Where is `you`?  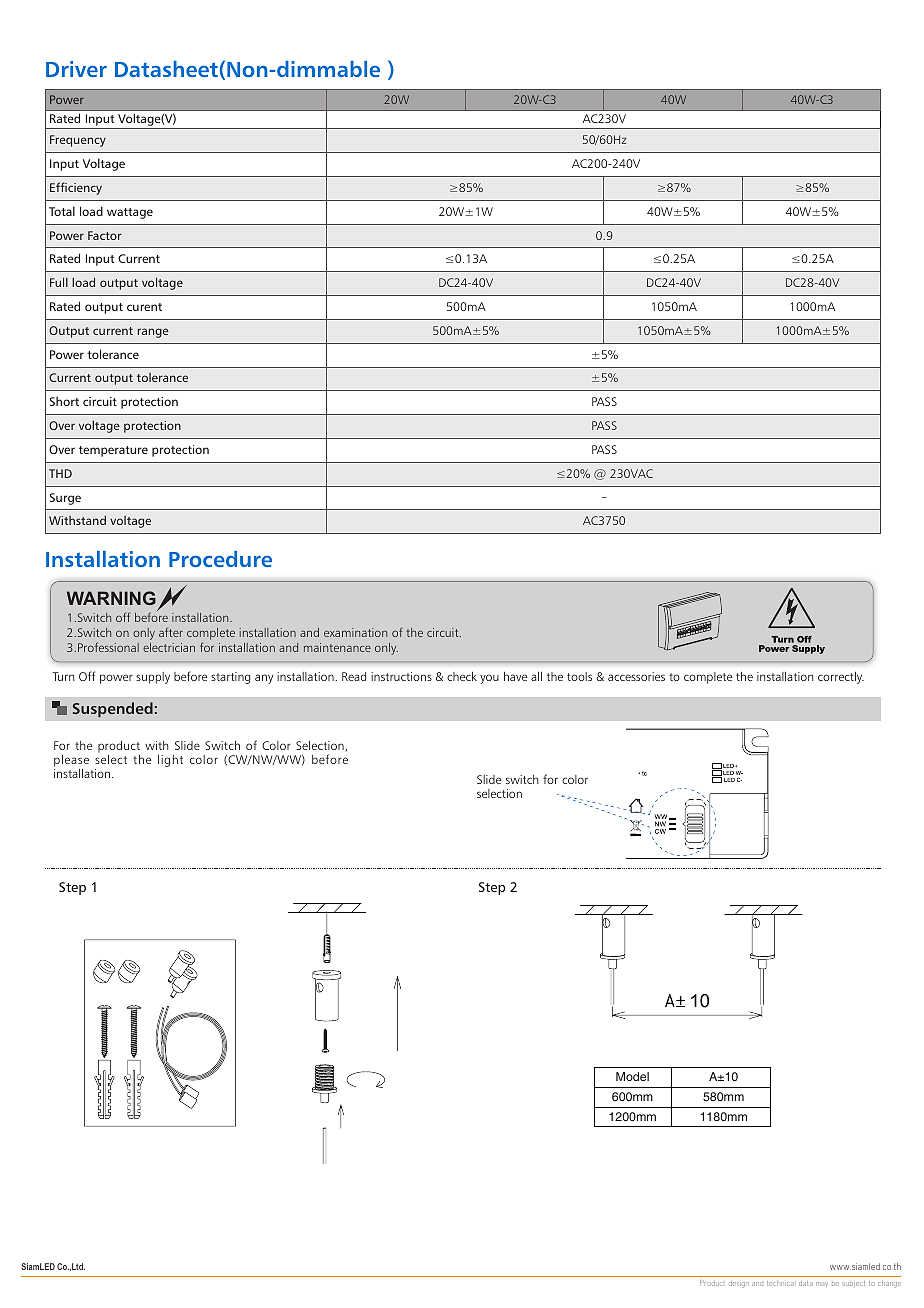 you is located at coordinates (489, 679).
